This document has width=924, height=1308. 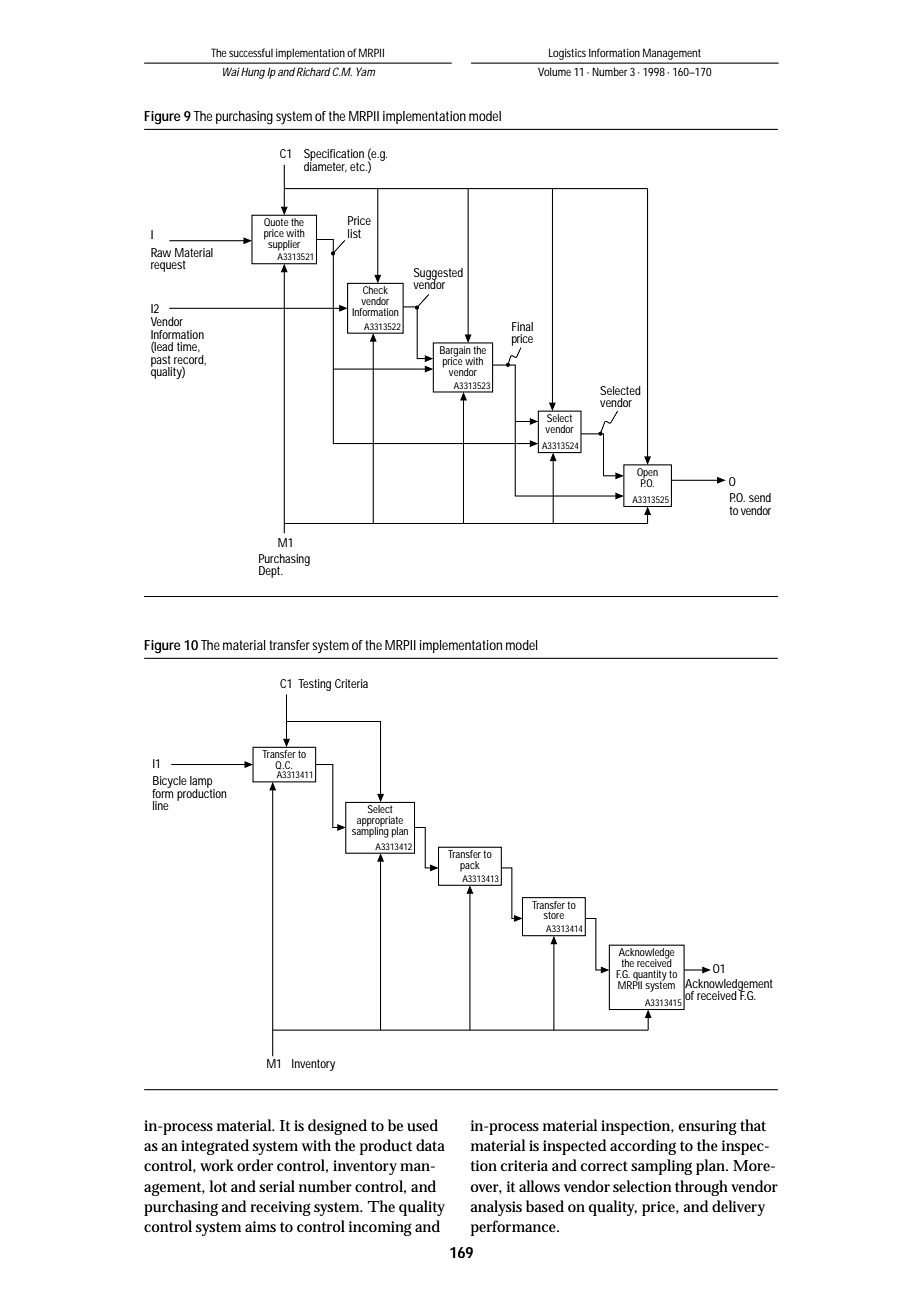 I want to click on Suggested, so click(x=438, y=275).
